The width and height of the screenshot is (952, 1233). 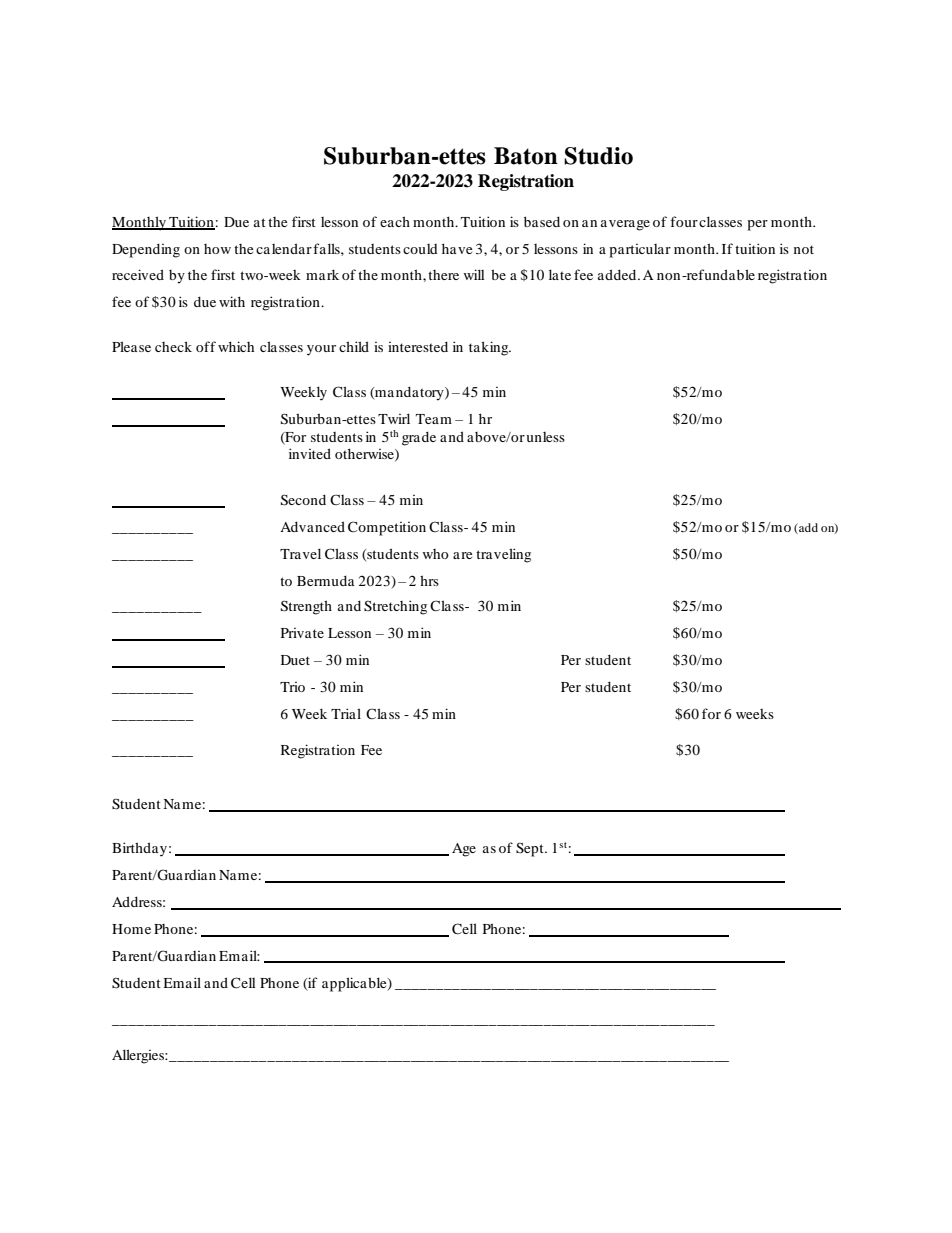 I want to click on Home, so click(x=131, y=929).
